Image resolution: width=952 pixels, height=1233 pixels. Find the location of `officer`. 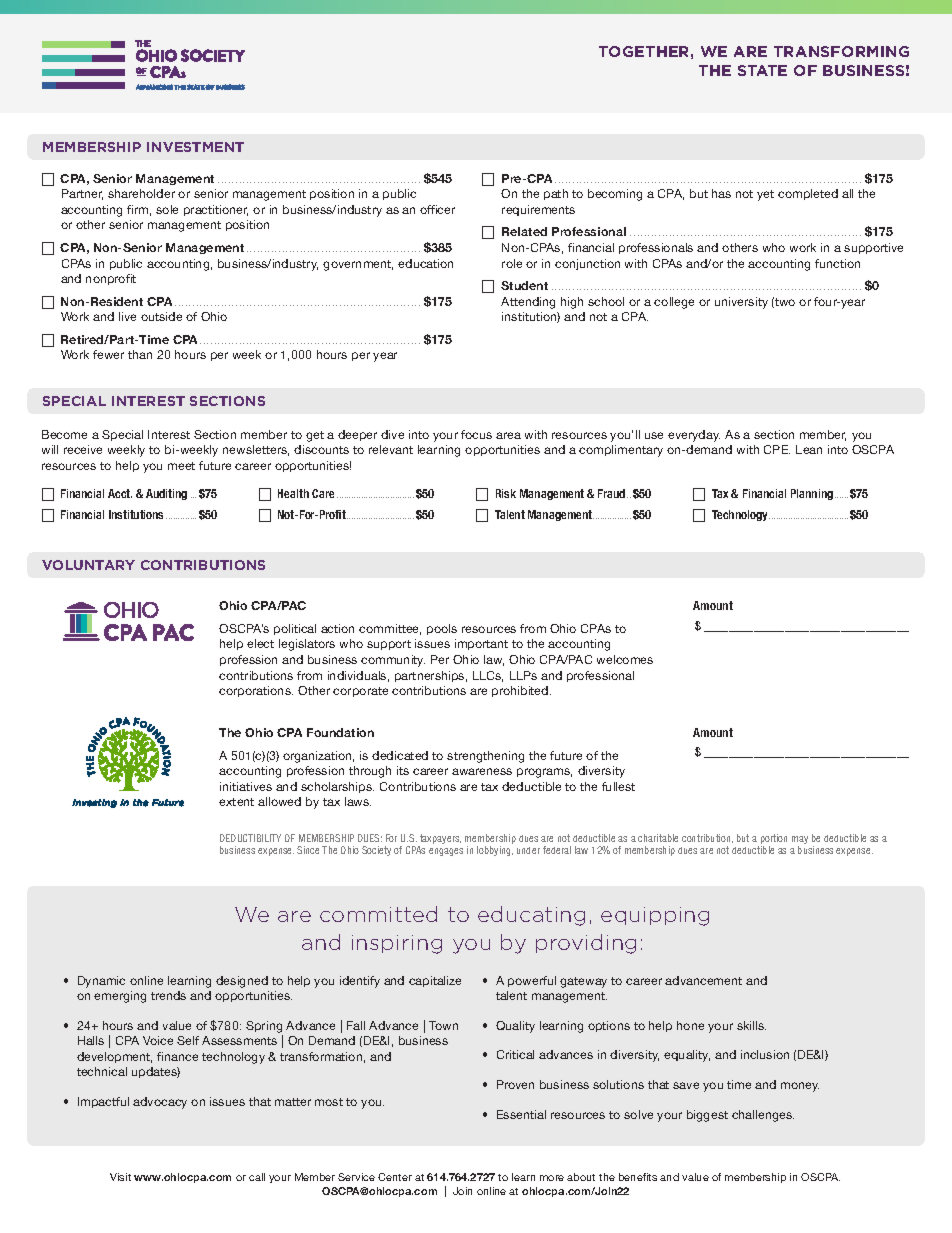

officer is located at coordinates (437, 209).
